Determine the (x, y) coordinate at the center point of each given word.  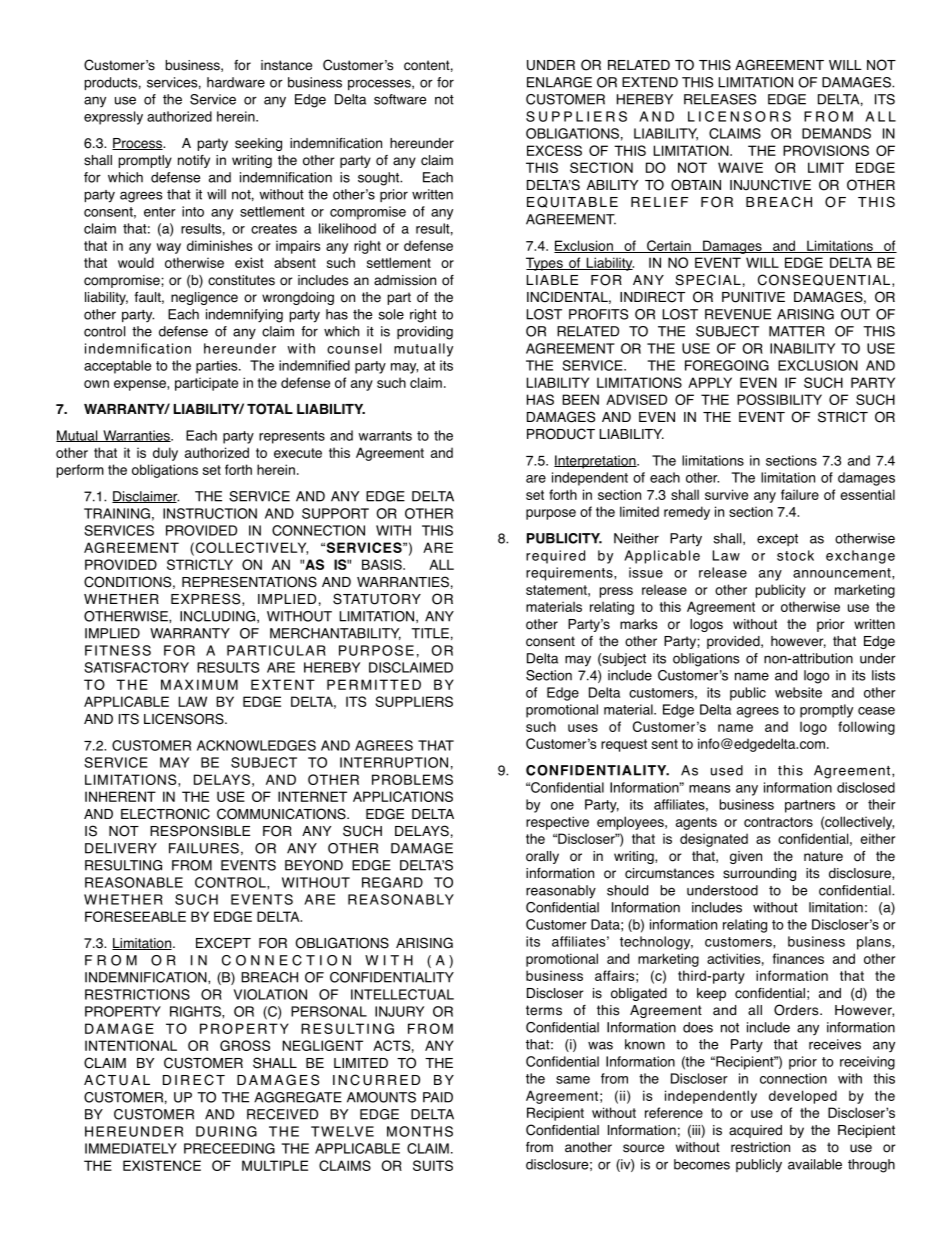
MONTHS (420, 1131)
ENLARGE (559, 82)
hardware (236, 82)
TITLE (430, 633)
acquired (755, 1131)
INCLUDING (219, 617)
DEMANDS (836, 133)
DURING (226, 1131)
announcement (843, 573)
